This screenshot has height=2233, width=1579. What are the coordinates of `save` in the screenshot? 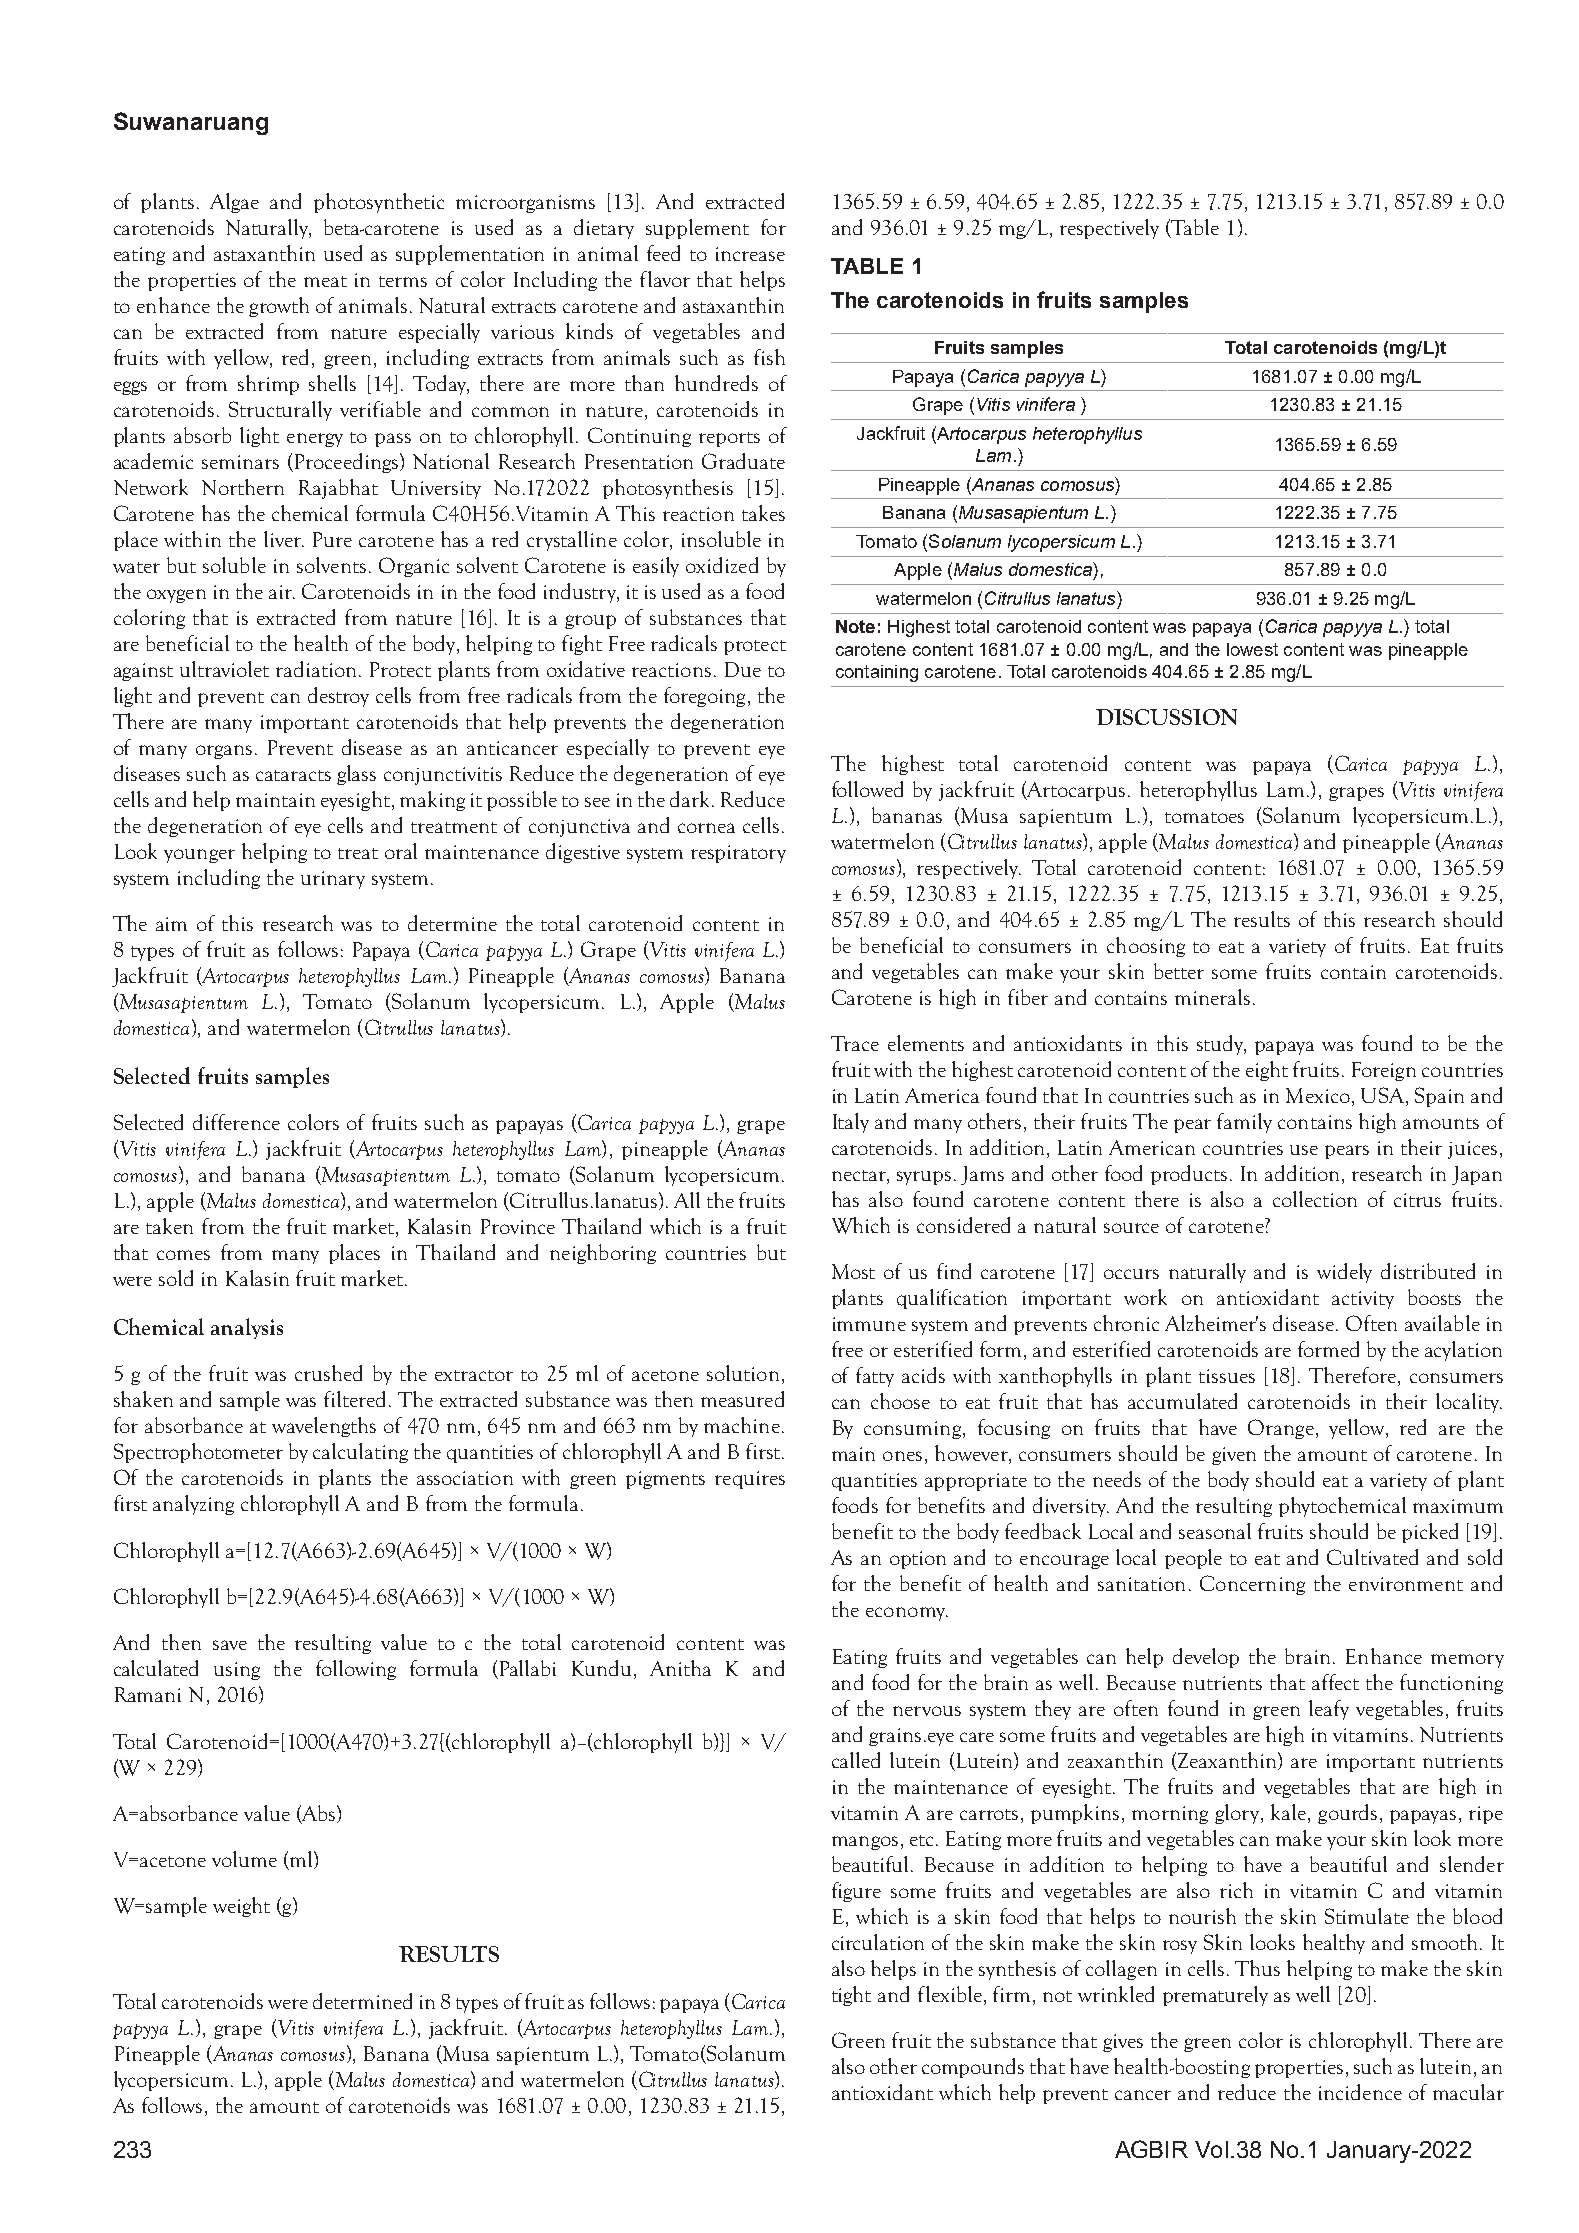 It's located at (230, 1645).
